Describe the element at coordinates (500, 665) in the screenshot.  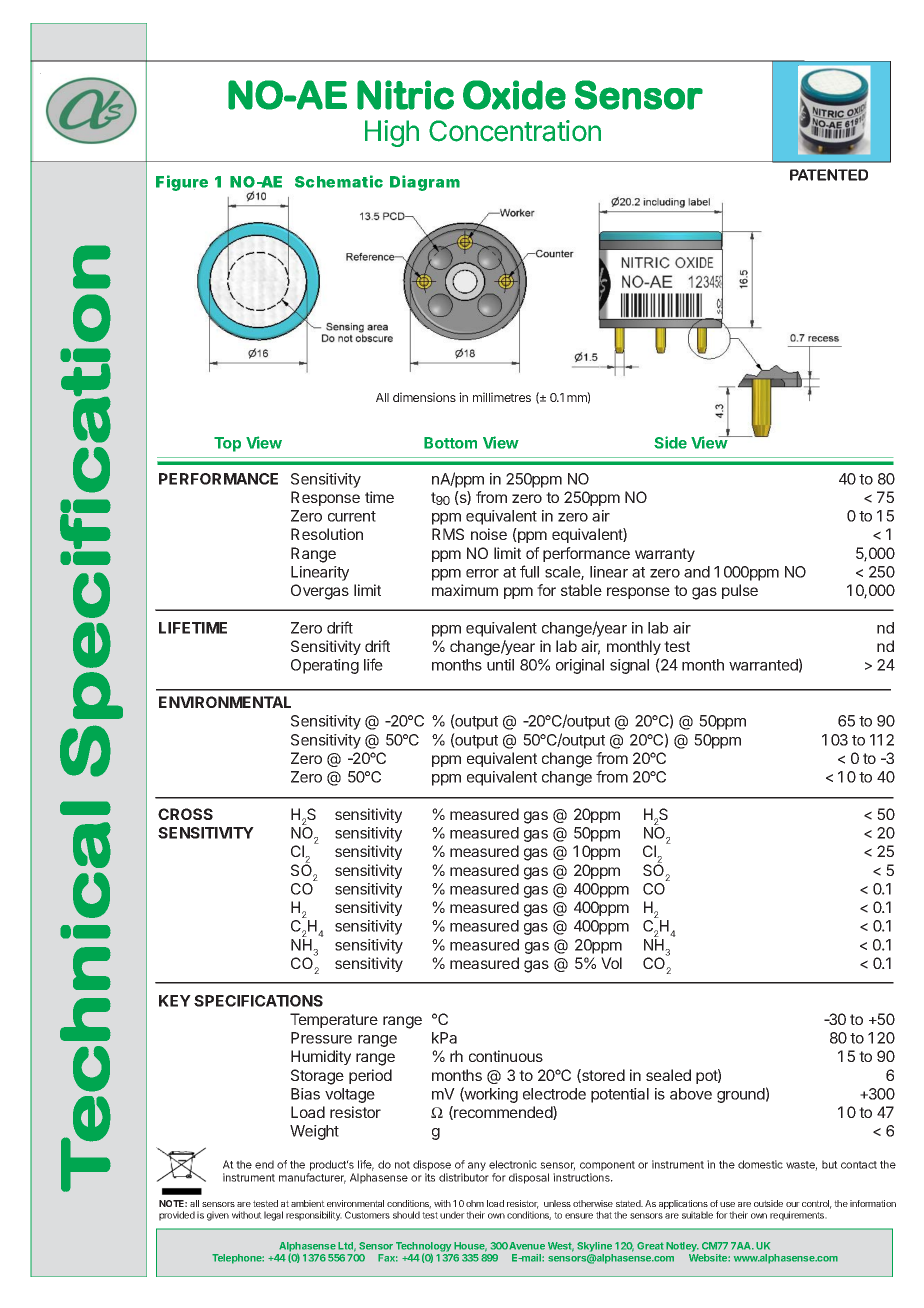
I see `until` at that location.
